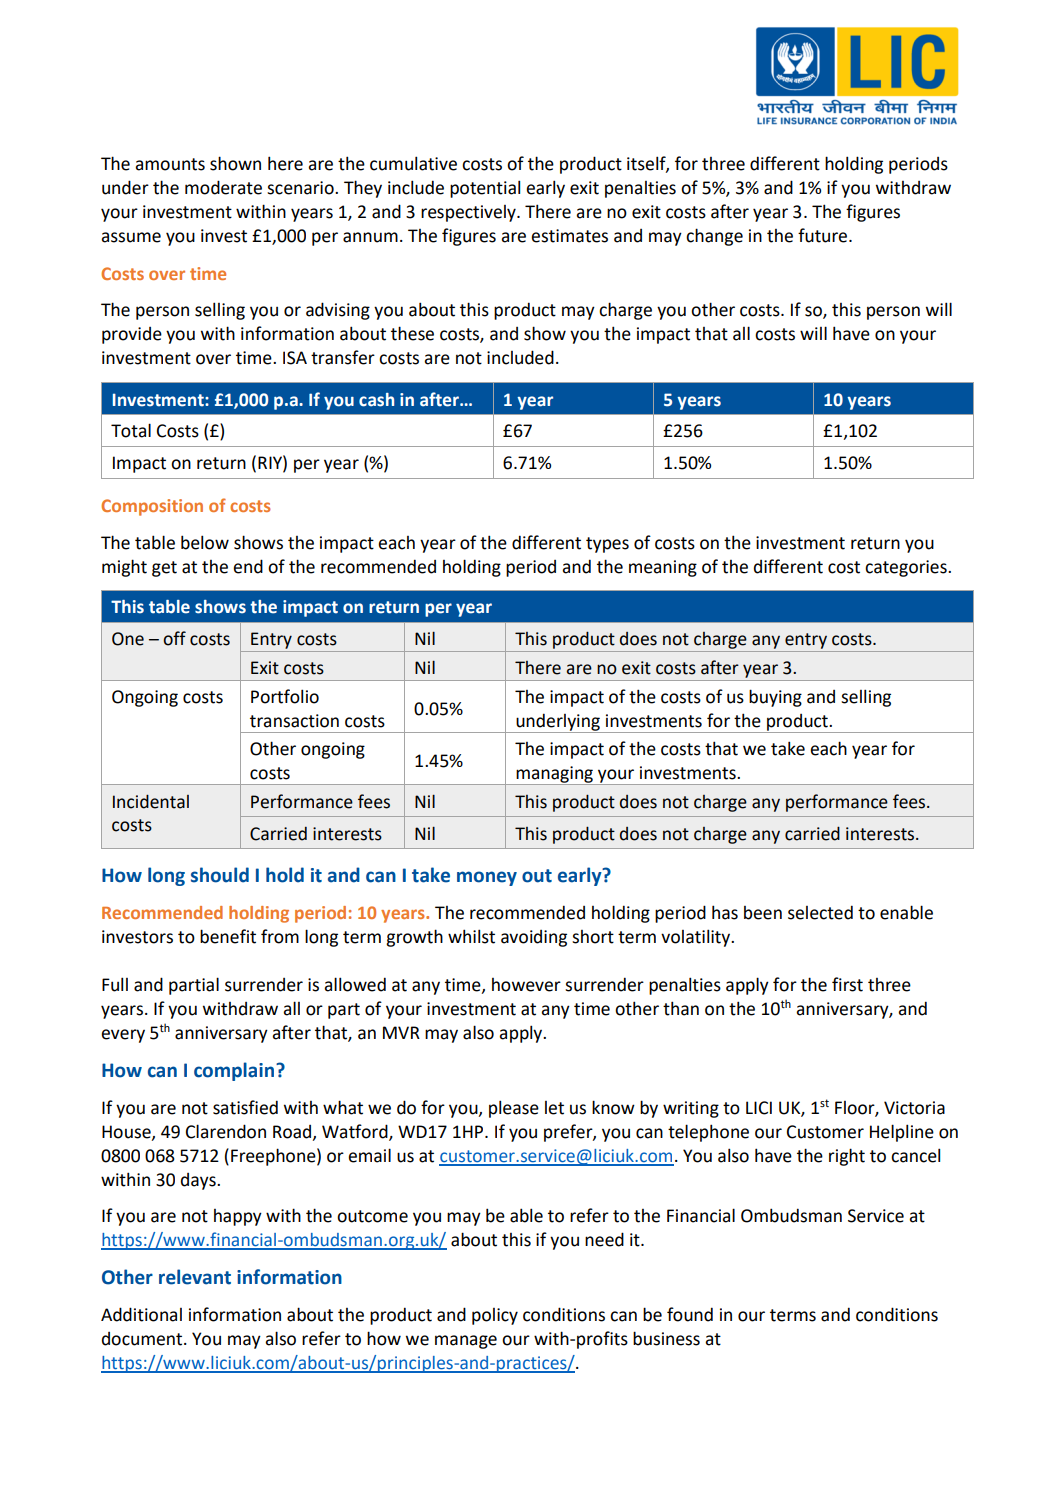  What do you see at coordinates (907, 568) in the screenshot?
I see `categories` at bounding box center [907, 568].
